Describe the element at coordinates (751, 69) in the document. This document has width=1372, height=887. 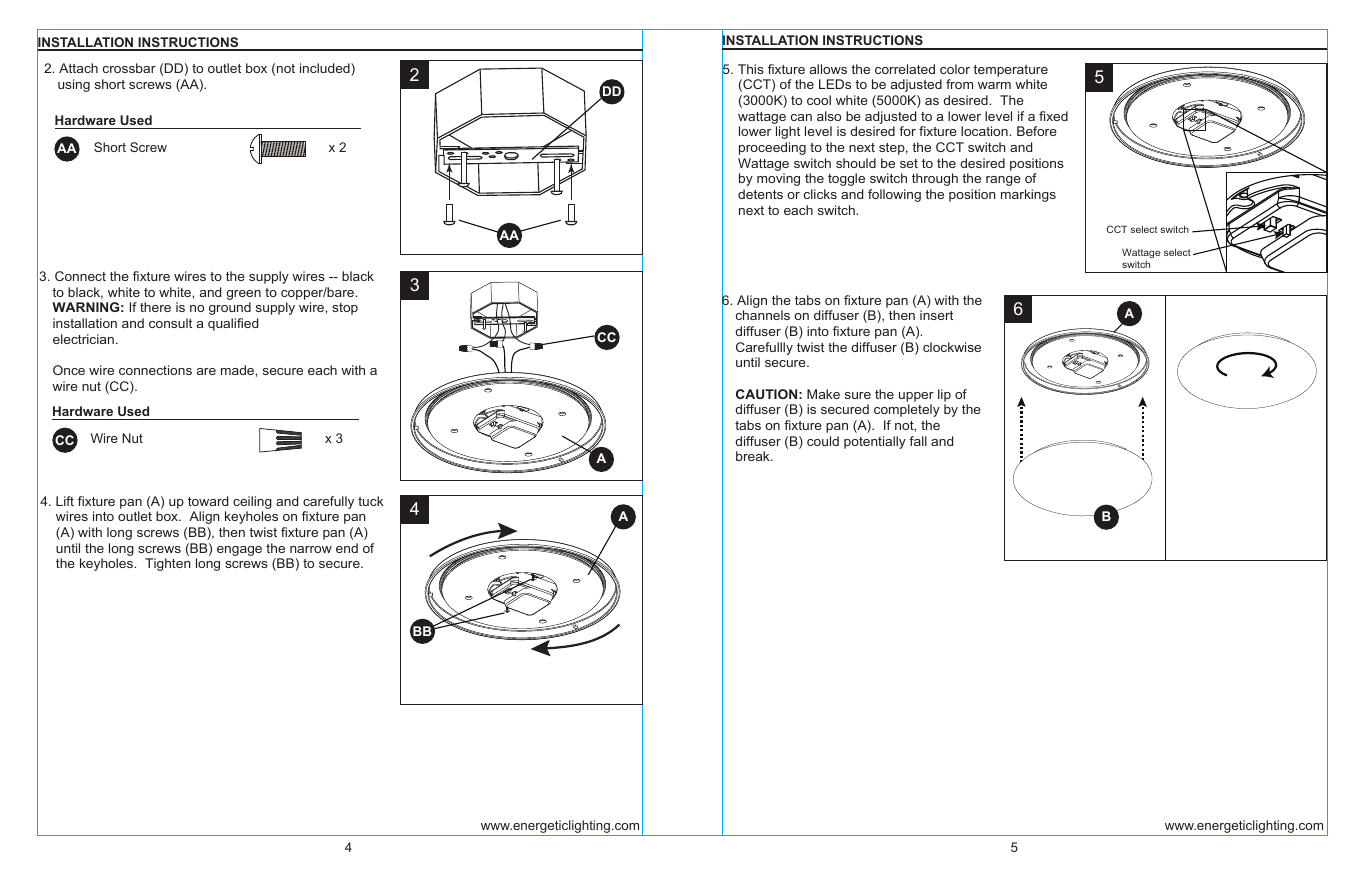
I see `This` at that location.
